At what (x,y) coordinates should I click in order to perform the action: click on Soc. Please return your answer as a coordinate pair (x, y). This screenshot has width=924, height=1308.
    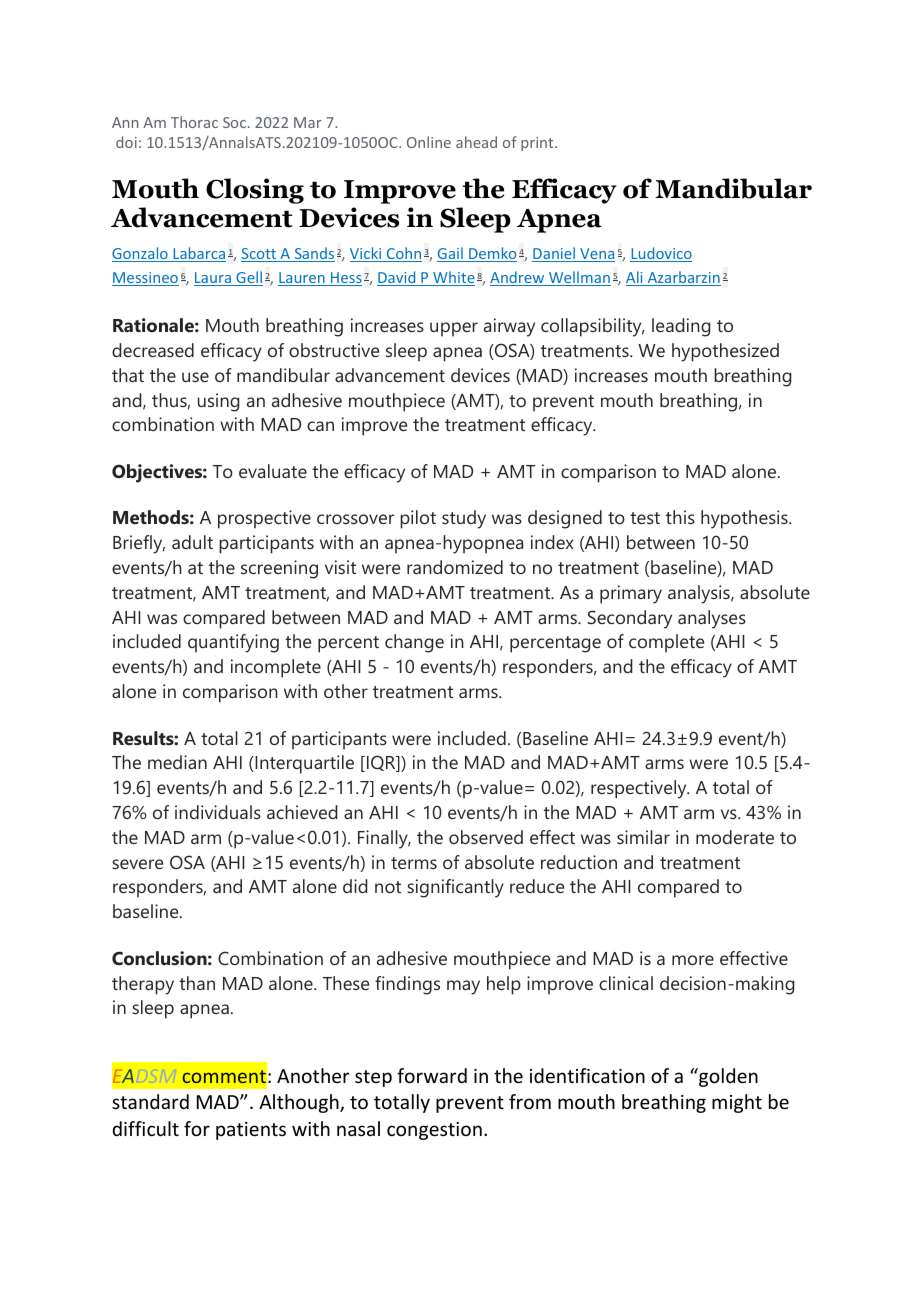
    Looking at the image, I should click on (236, 122).
